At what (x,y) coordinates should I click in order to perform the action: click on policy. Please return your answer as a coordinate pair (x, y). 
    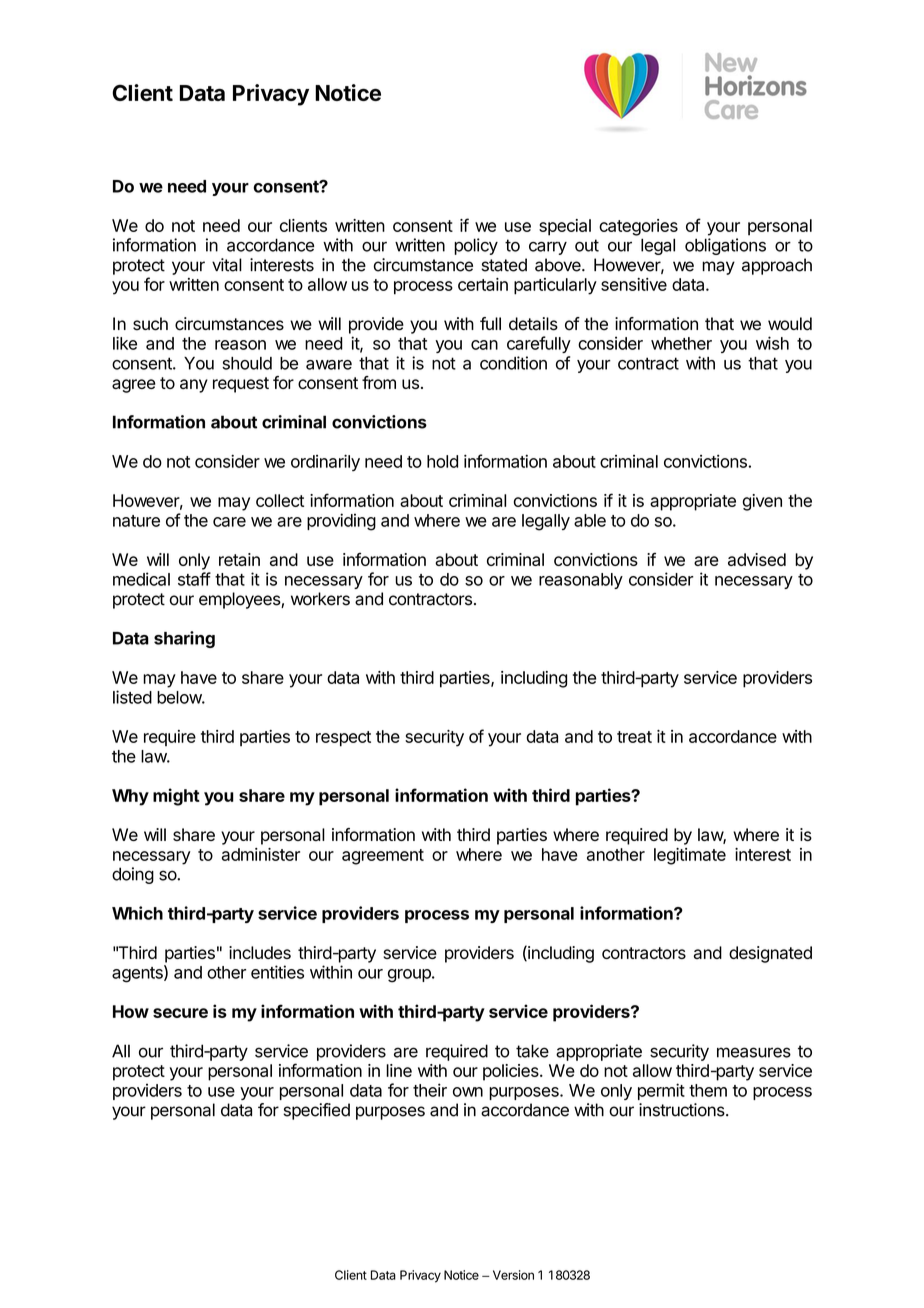
    Looking at the image, I should click on (476, 246).
